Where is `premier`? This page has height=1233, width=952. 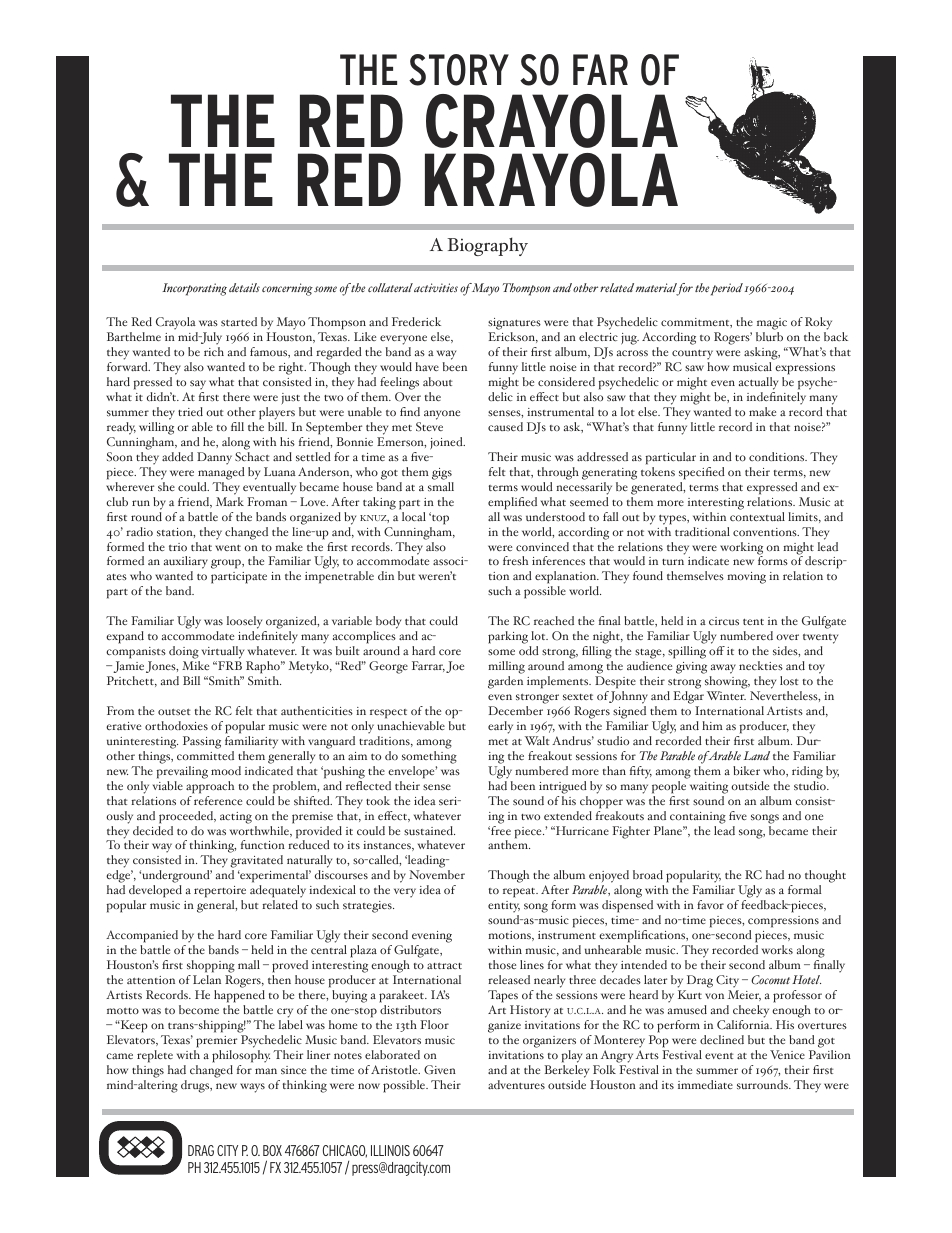
premier is located at coordinates (216, 1042).
